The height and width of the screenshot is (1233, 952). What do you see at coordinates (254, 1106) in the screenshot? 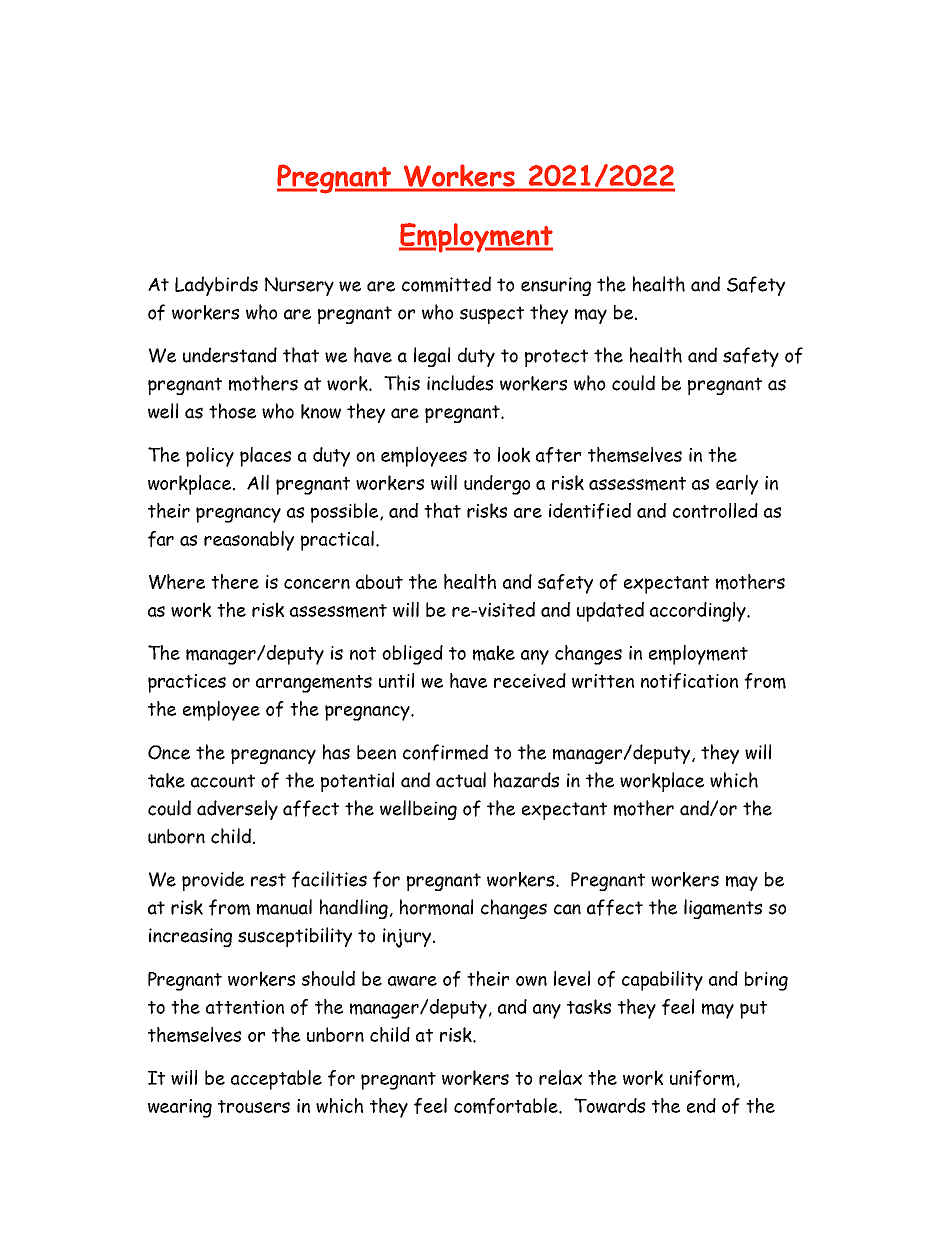
I see `trousers` at bounding box center [254, 1106].
